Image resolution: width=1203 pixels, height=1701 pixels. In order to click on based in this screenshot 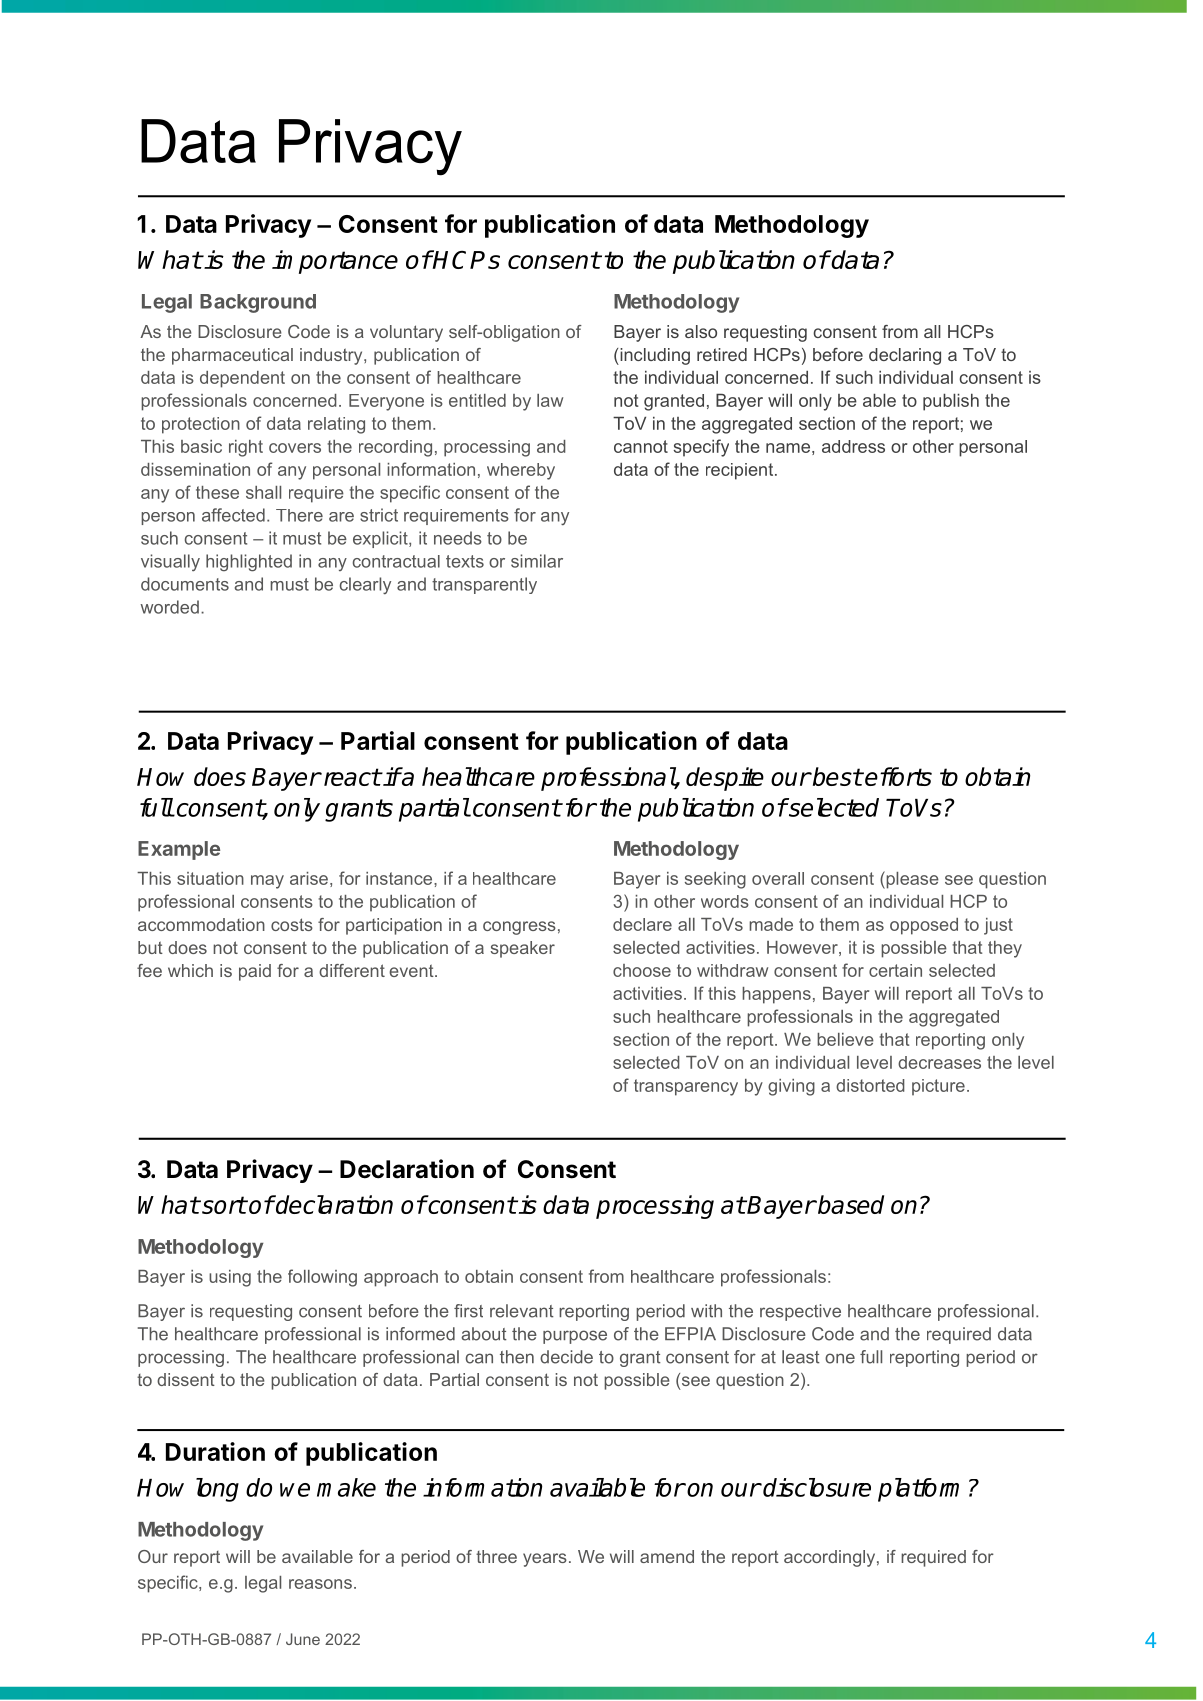, I will do `click(850, 1204)`.
